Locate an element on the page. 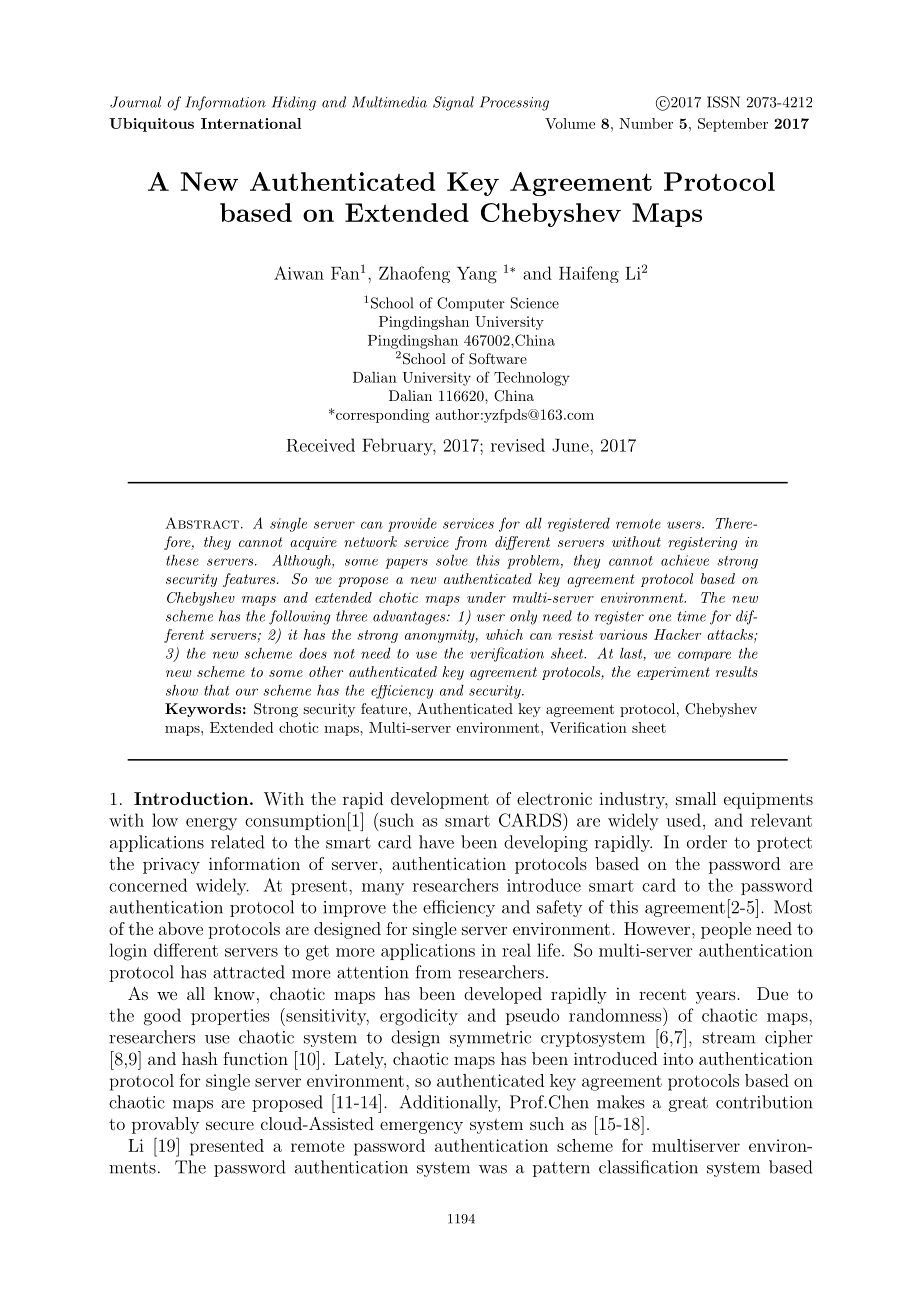 This page has height=1308, width=924. June is located at coordinates (571, 445).
